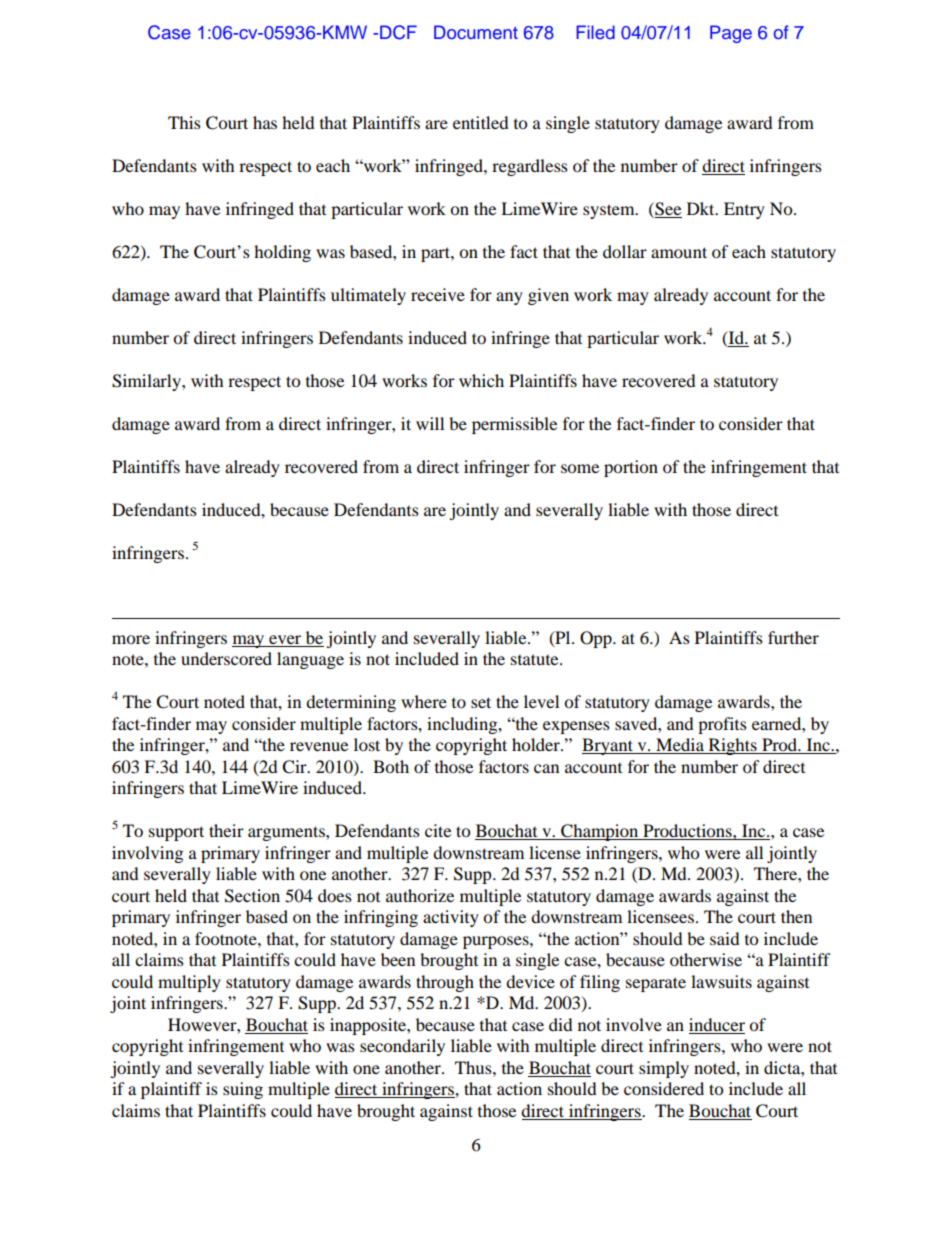 Image resolution: width=952 pixels, height=1233 pixels. What do you see at coordinates (243, 1090) in the page?
I see `suing` at bounding box center [243, 1090].
